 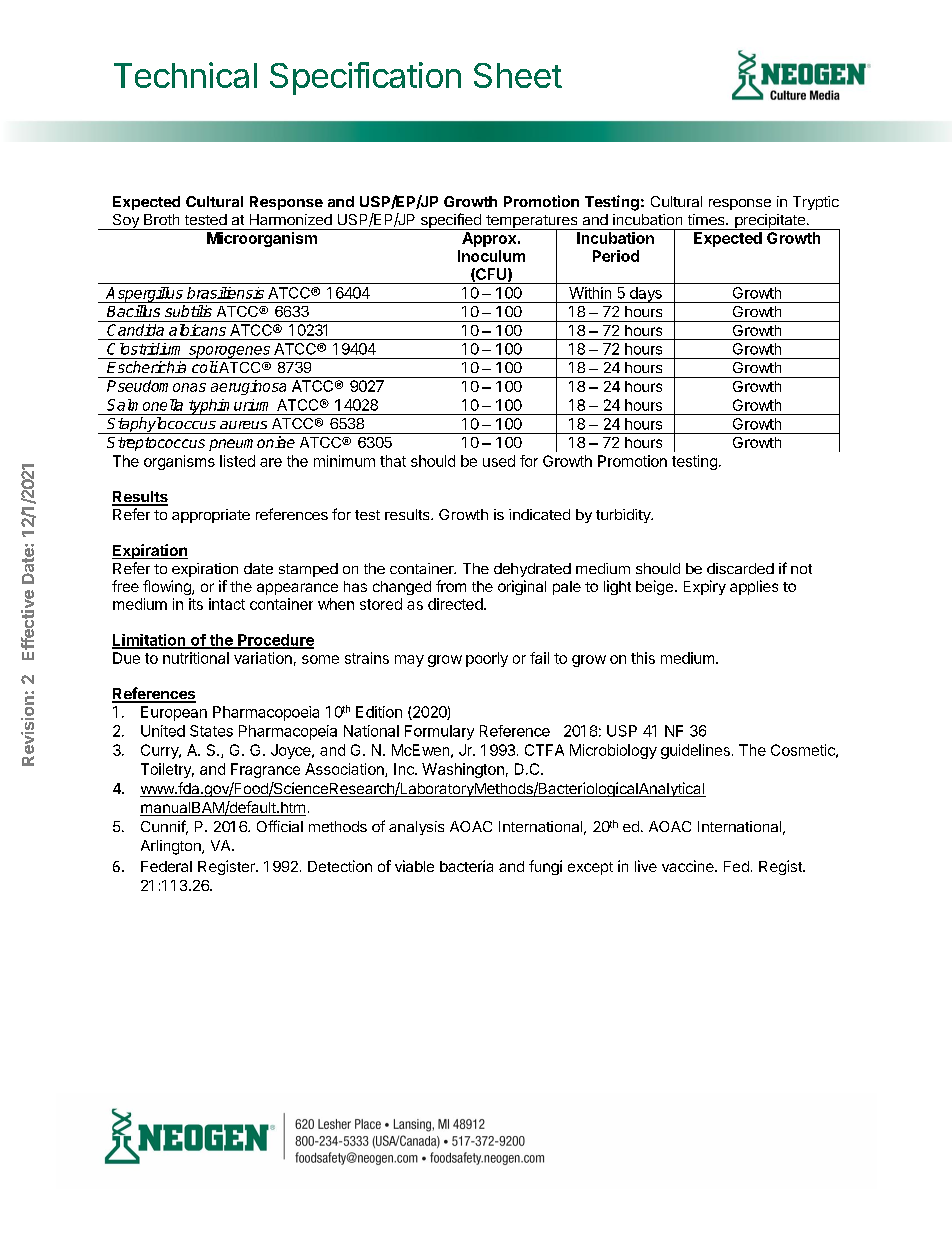 What do you see at coordinates (466, 866) in the page?
I see `bacteria` at bounding box center [466, 866].
